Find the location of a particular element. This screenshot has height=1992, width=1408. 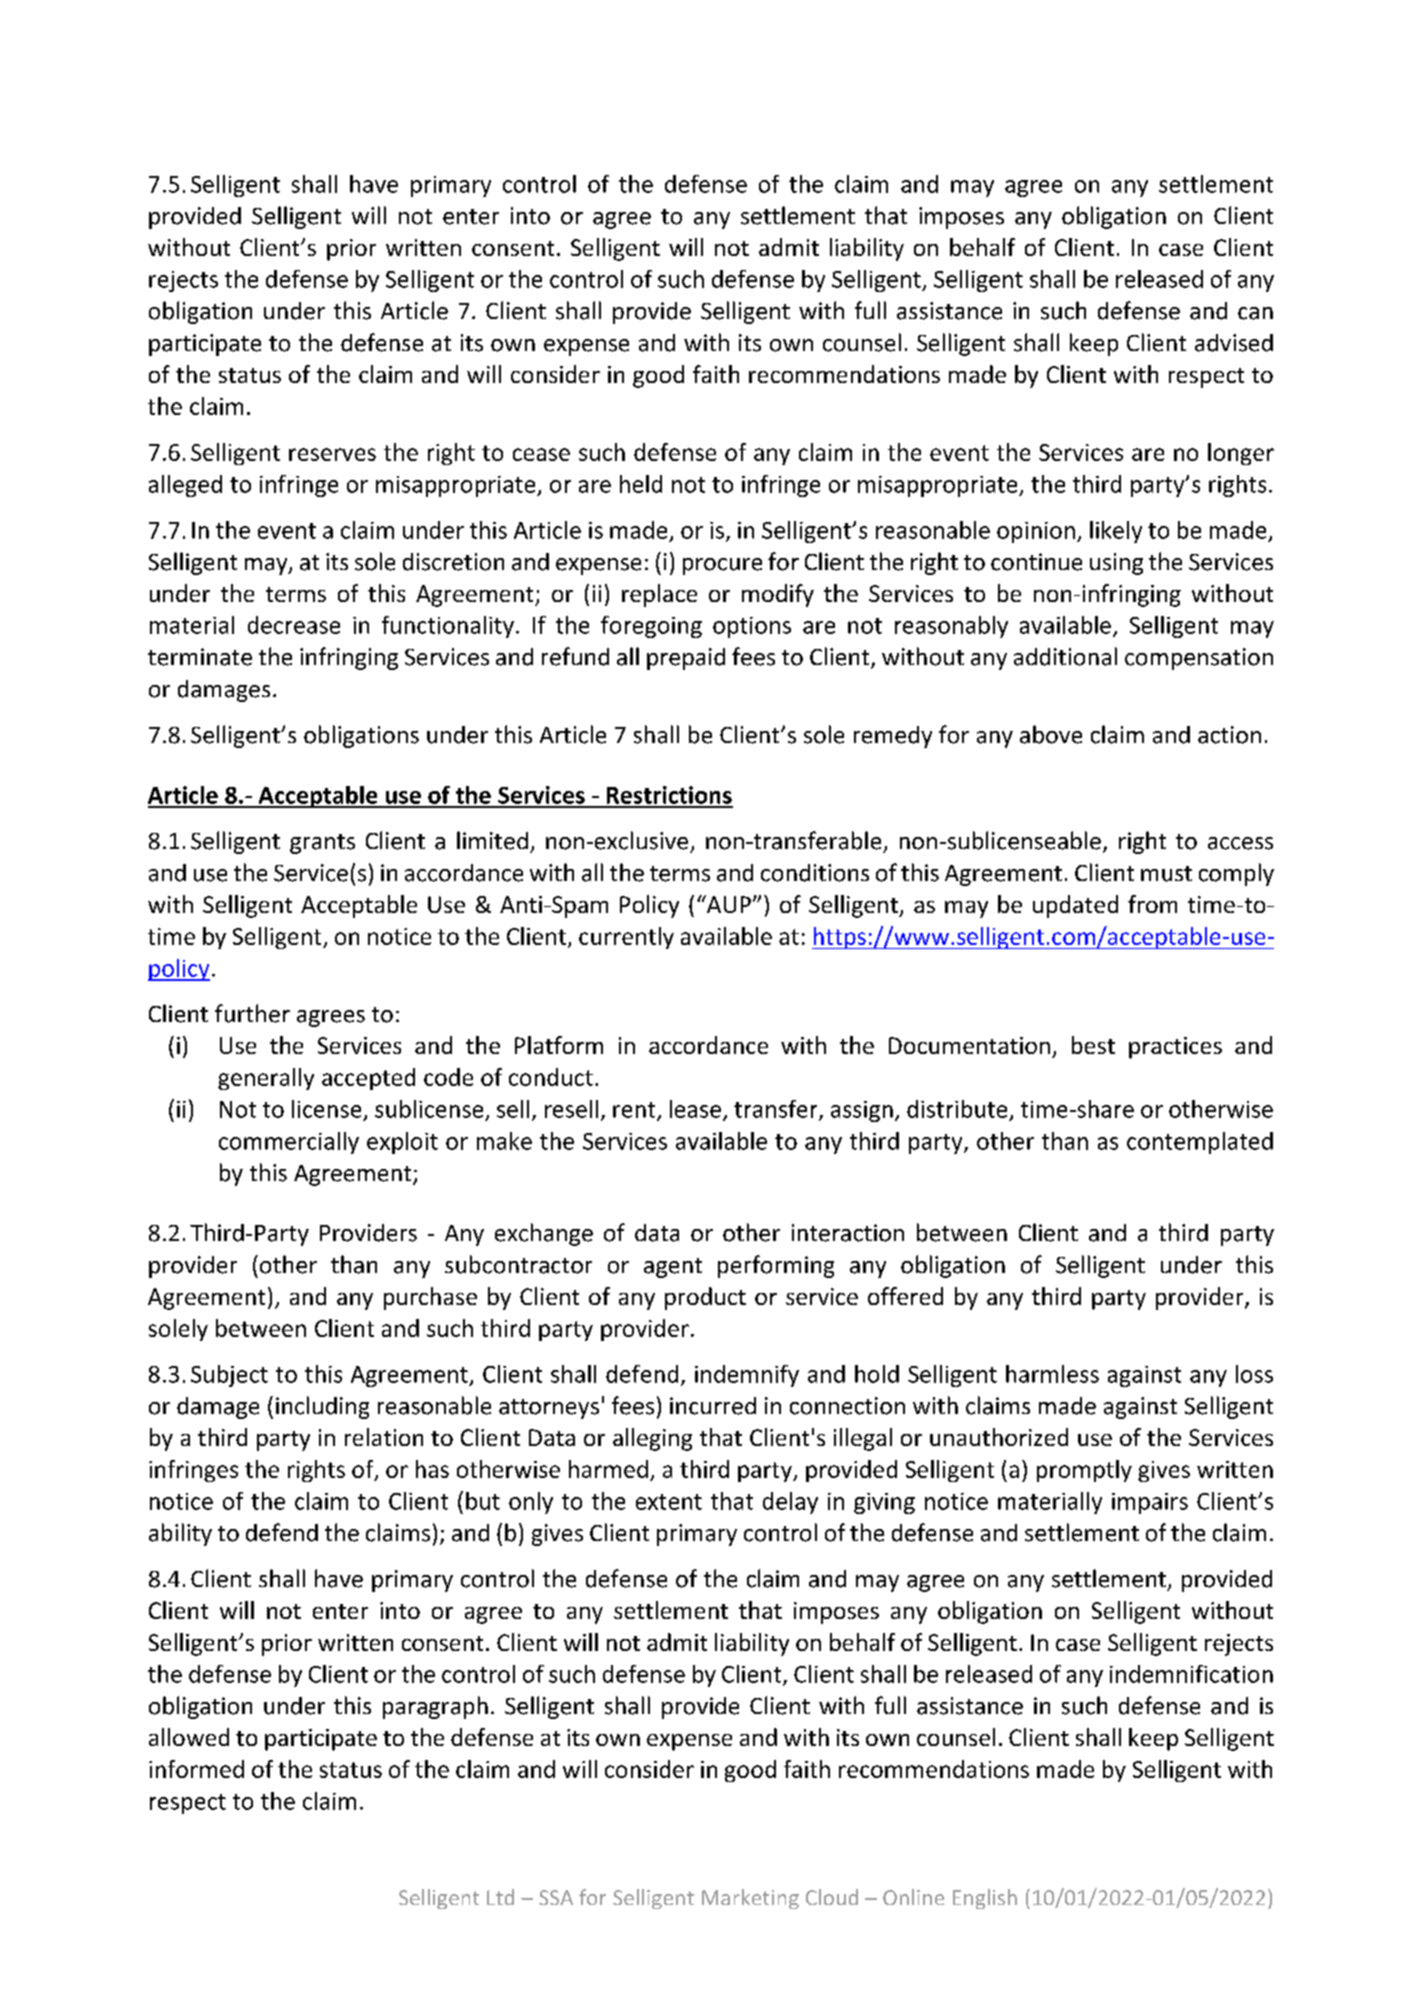

contemplated is located at coordinates (1200, 1143).
